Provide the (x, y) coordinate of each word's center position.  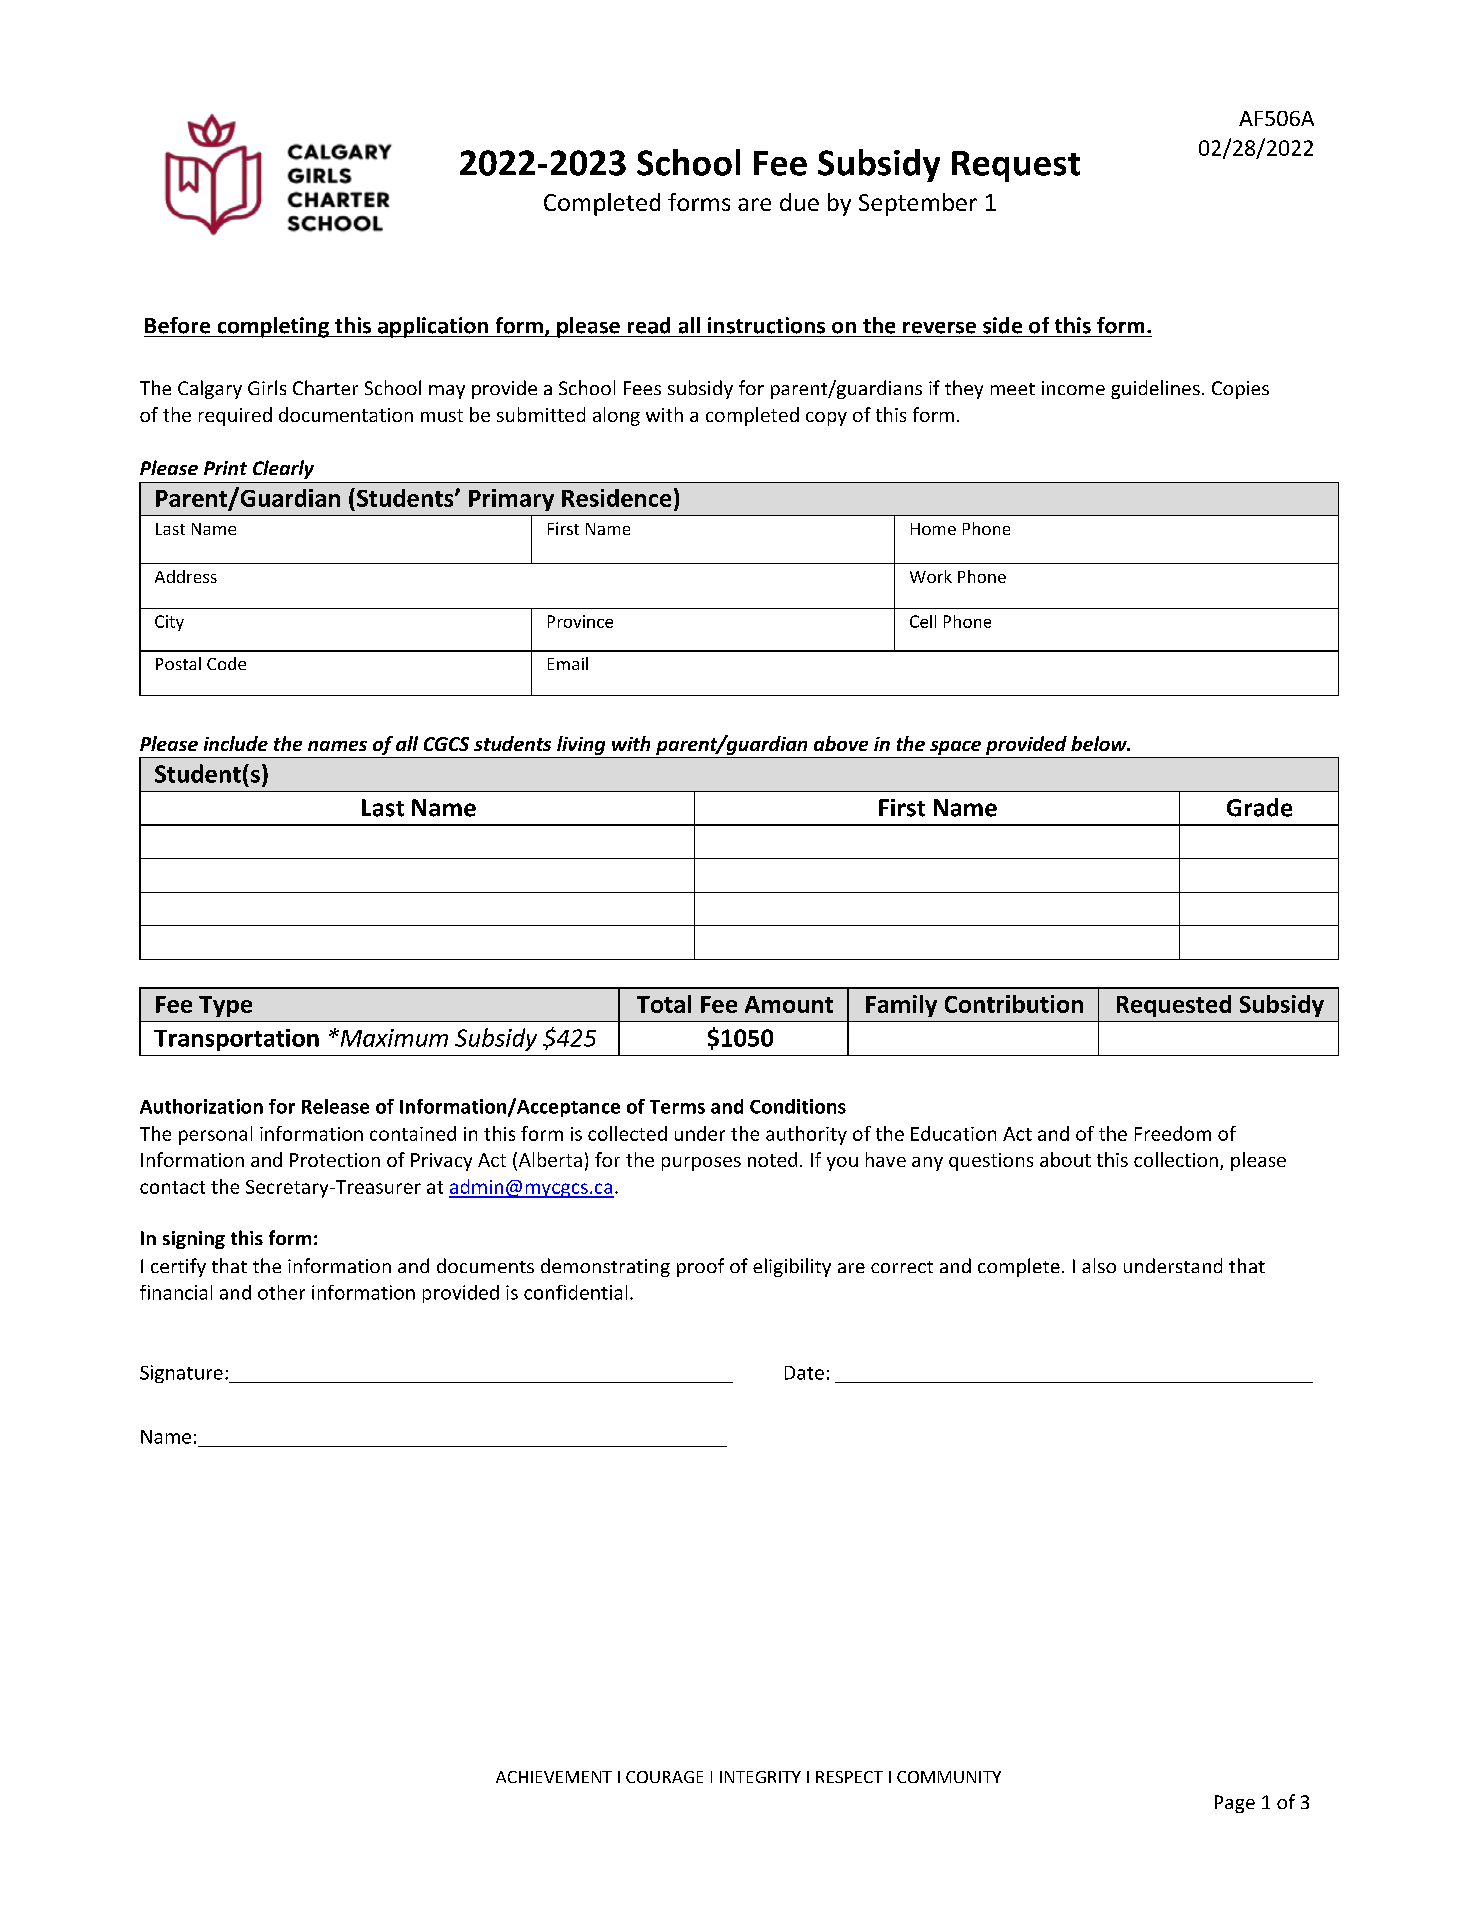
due (799, 202)
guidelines (1155, 389)
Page (1235, 1804)
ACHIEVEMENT (554, 1777)
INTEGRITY (760, 1777)
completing (273, 327)
